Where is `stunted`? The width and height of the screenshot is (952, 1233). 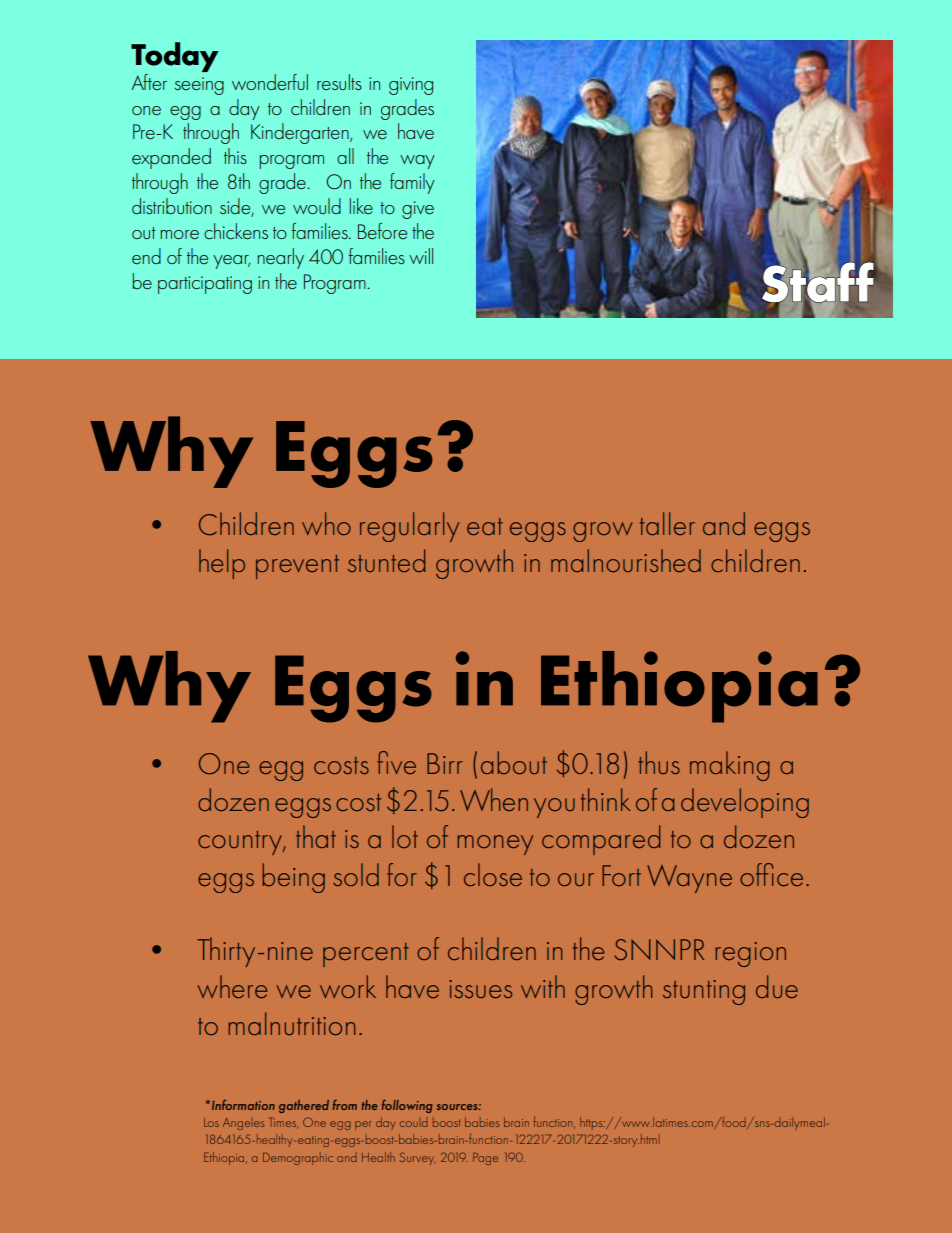 stunted is located at coordinates (386, 560).
